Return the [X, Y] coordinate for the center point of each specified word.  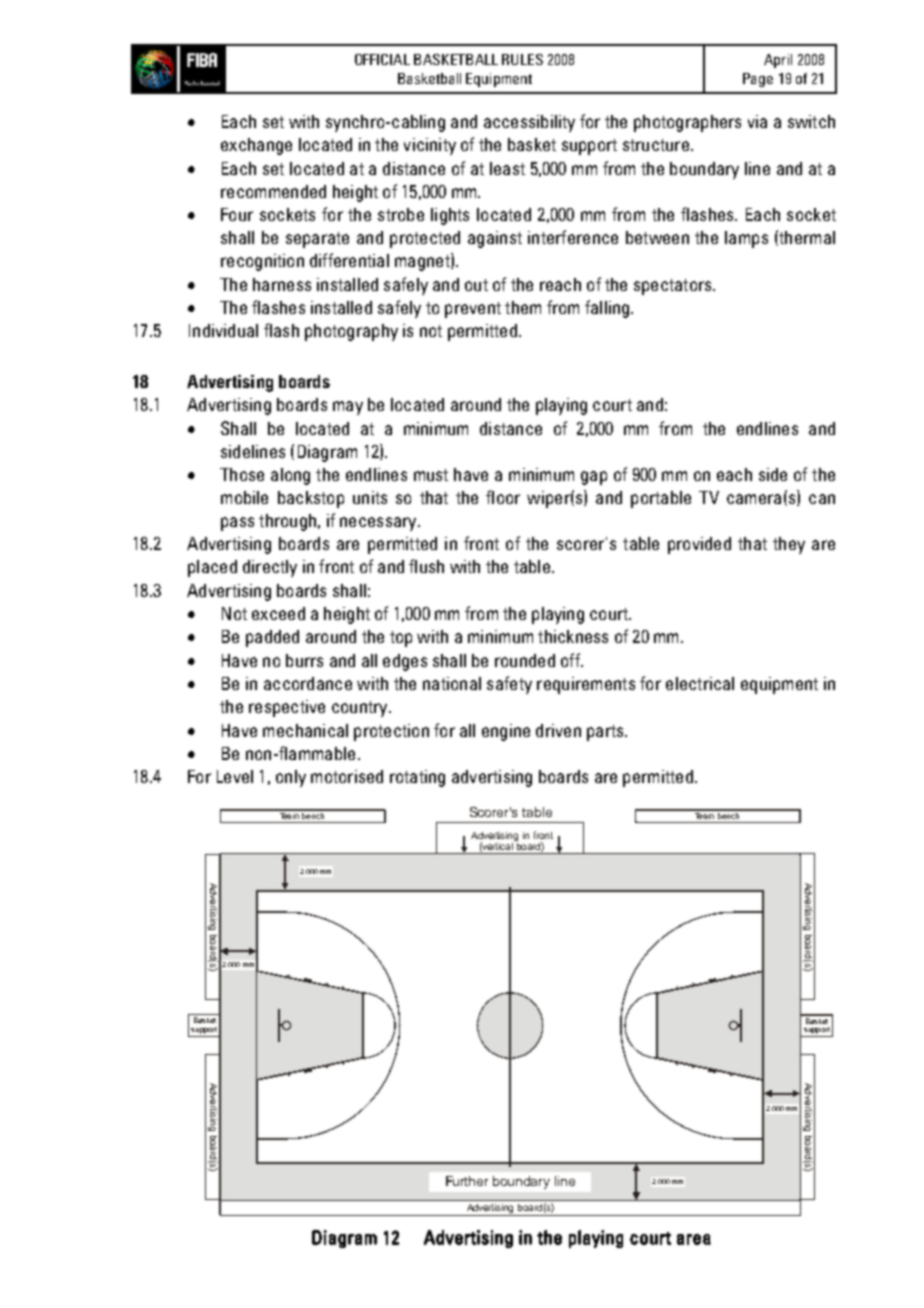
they [789, 545]
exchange [256, 146]
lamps [746, 239]
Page [758, 80]
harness [282, 284]
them [523, 307]
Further [467, 1181]
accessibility [529, 123]
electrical [700, 683]
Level [235, 776]
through [287, 522]
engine [506, 732]
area [694, 1239]
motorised [347, 776]
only [291, 778]
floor [503, 497]
